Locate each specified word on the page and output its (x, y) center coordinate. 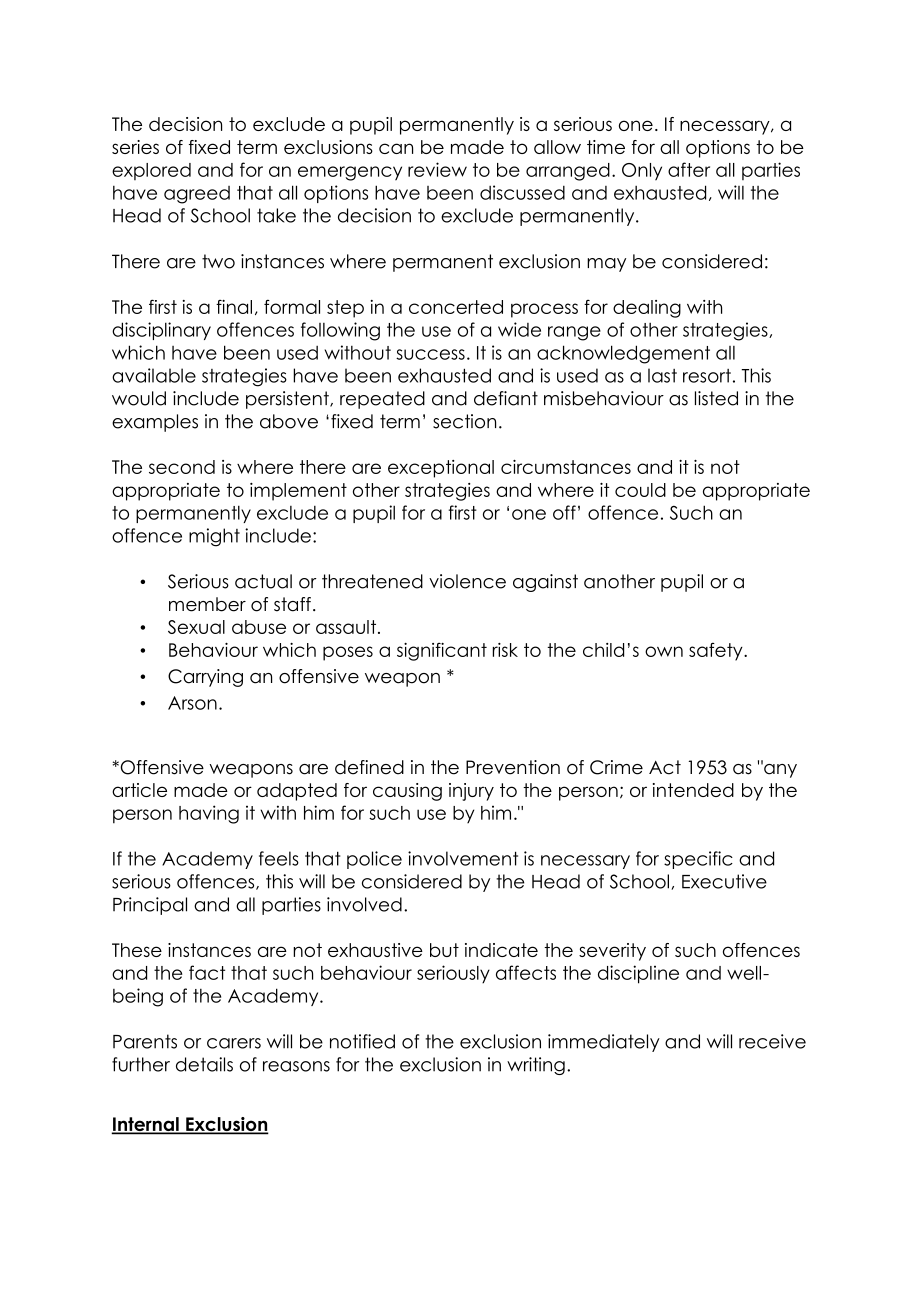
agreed (197, 195)
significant (442, 652)
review (437, 169)
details (204, 1064)
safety (717, 651)
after (689, 169)
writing (536, 1066)
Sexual (196, 627)
